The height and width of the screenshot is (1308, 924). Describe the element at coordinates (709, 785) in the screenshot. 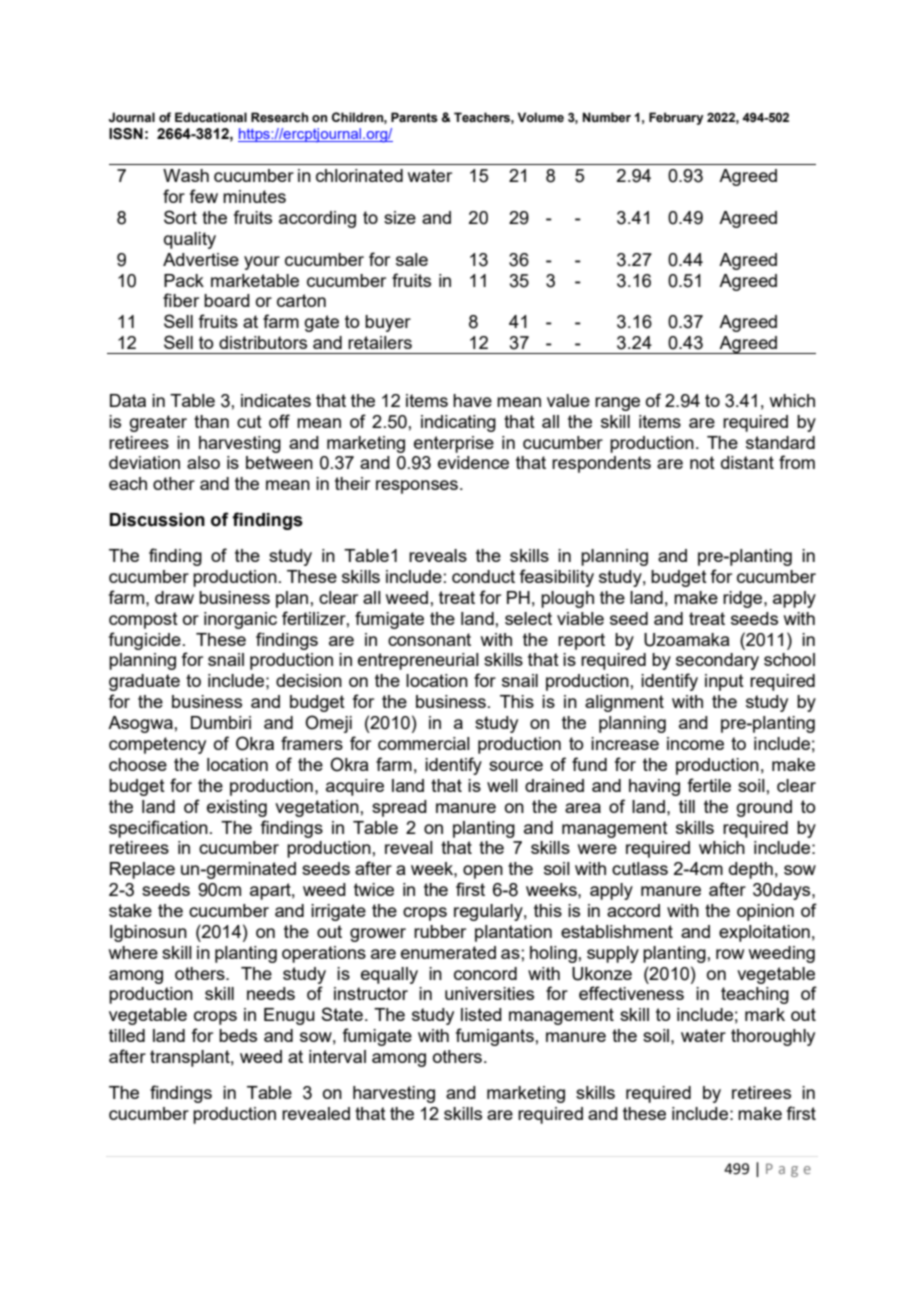

I see `fertile` at that location.
